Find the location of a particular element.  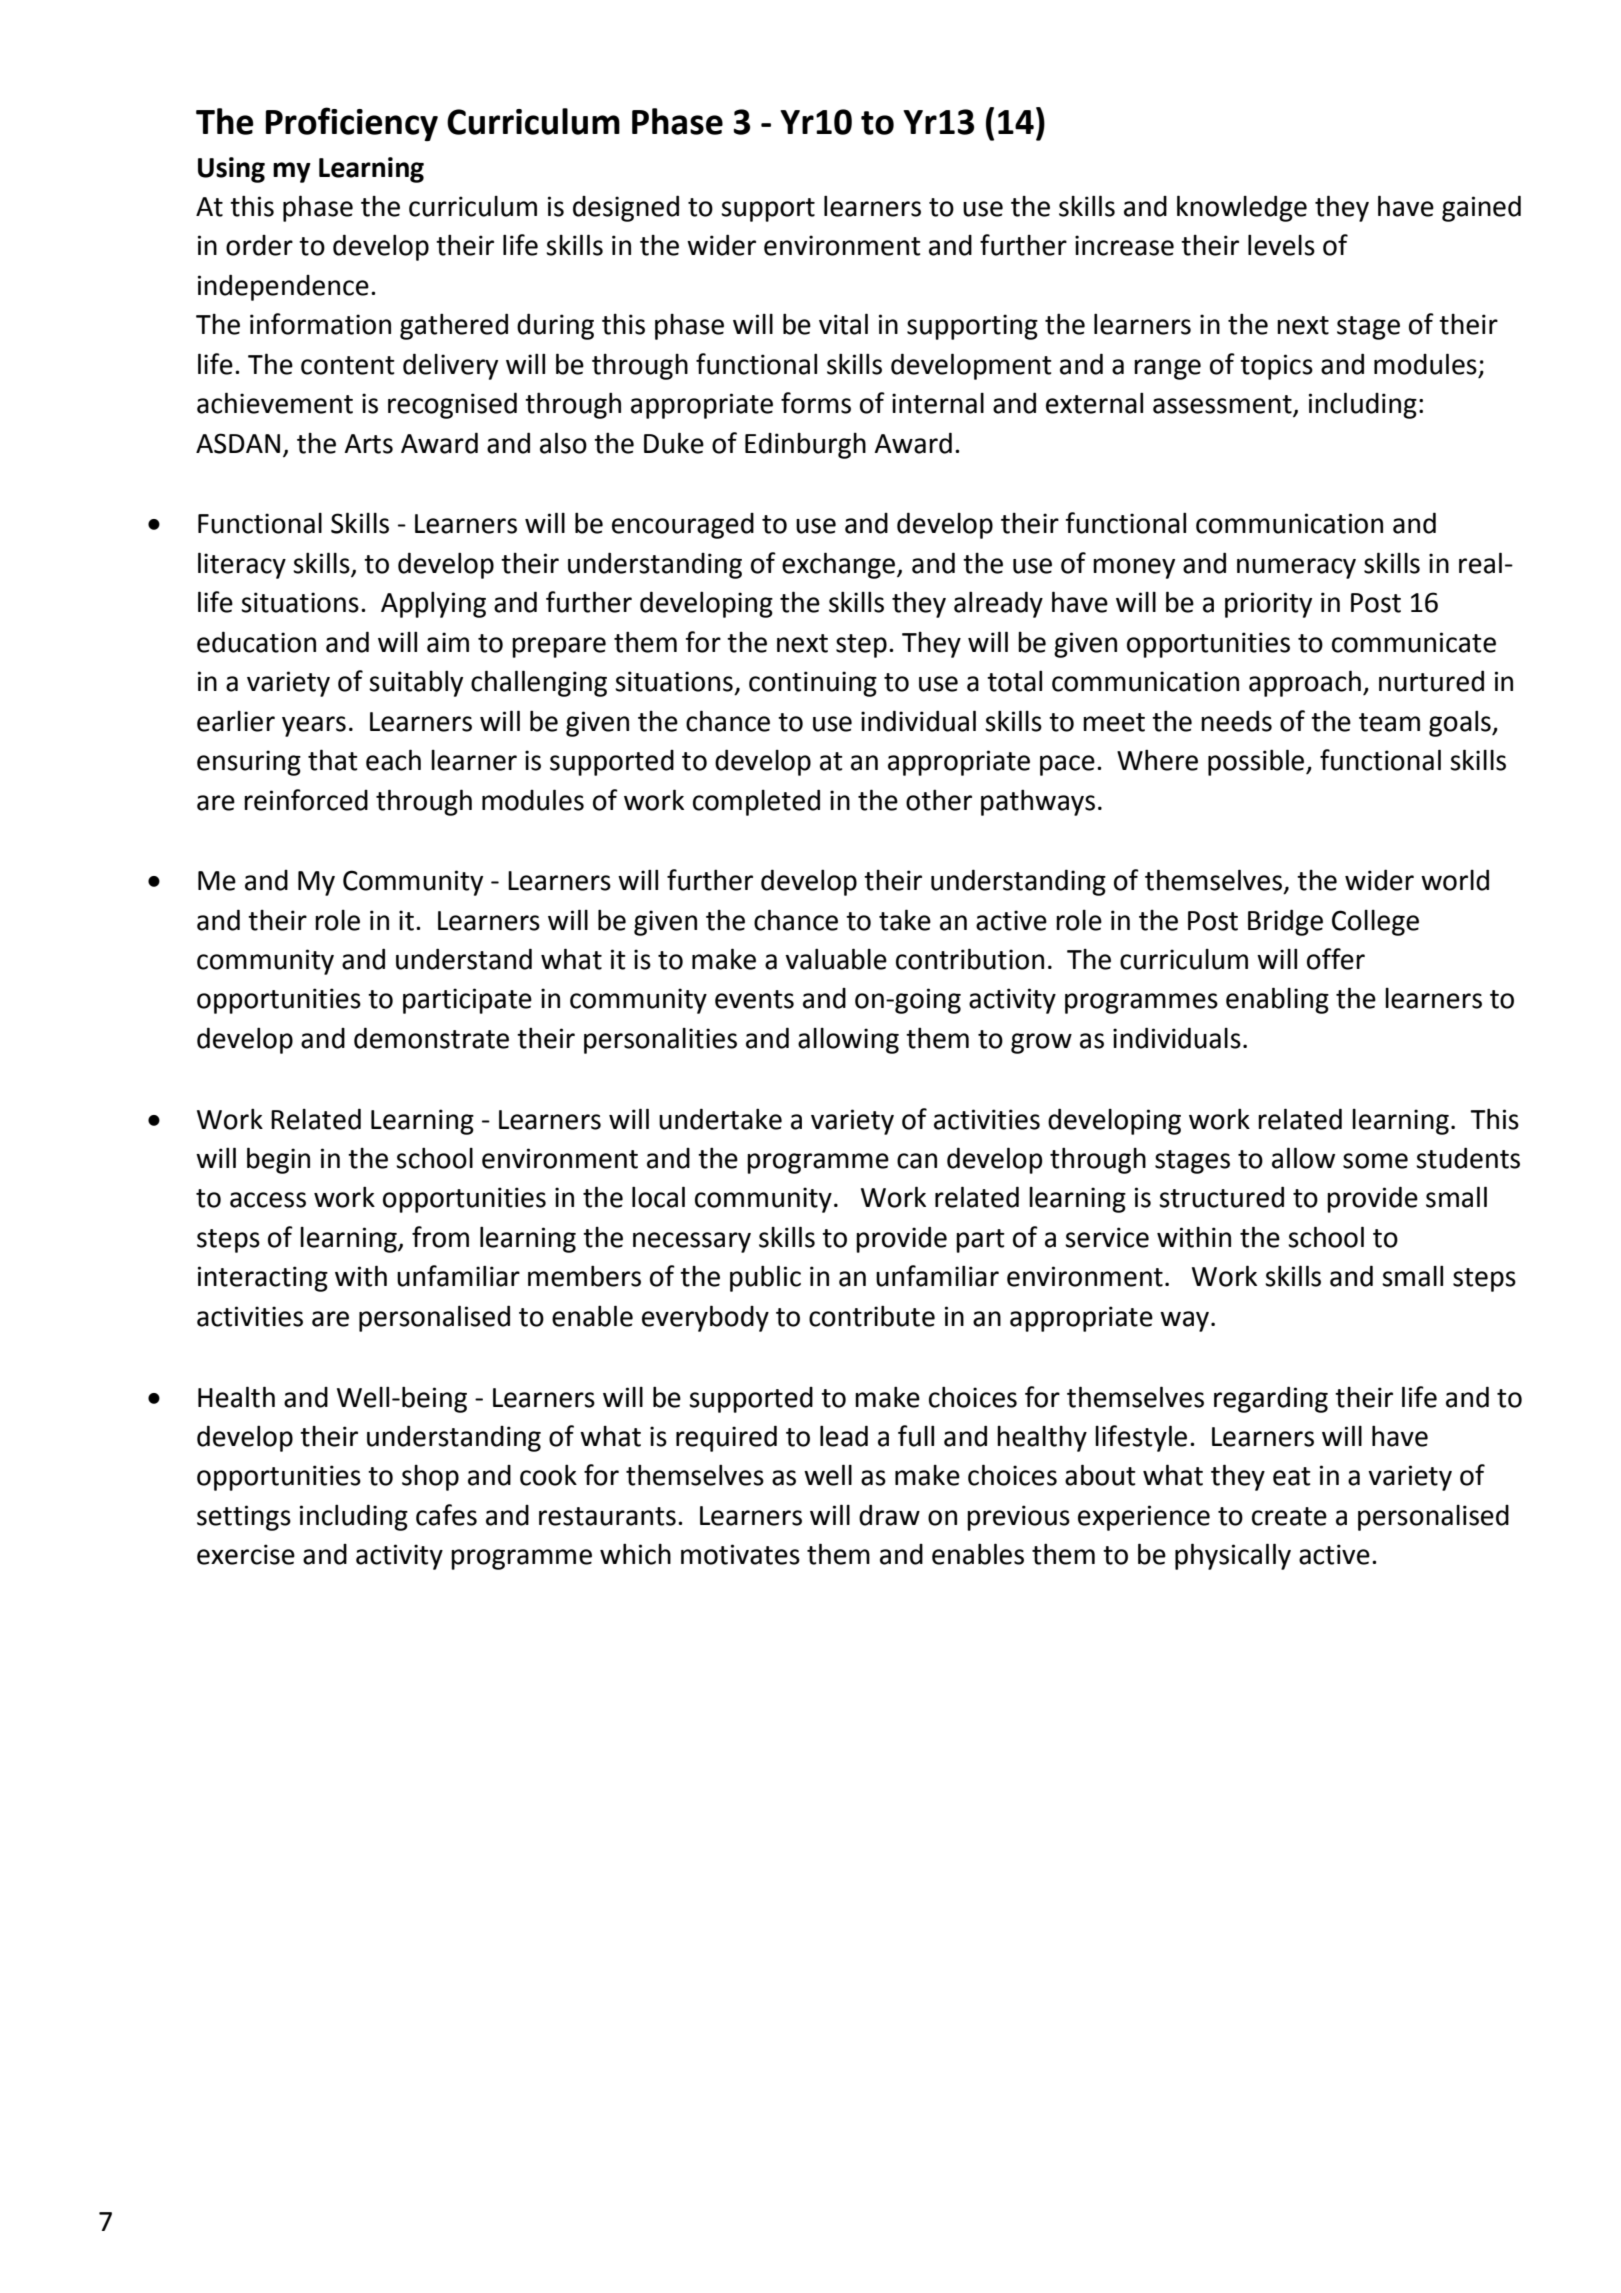

knowledge is located at coordinates (1242, 208).
